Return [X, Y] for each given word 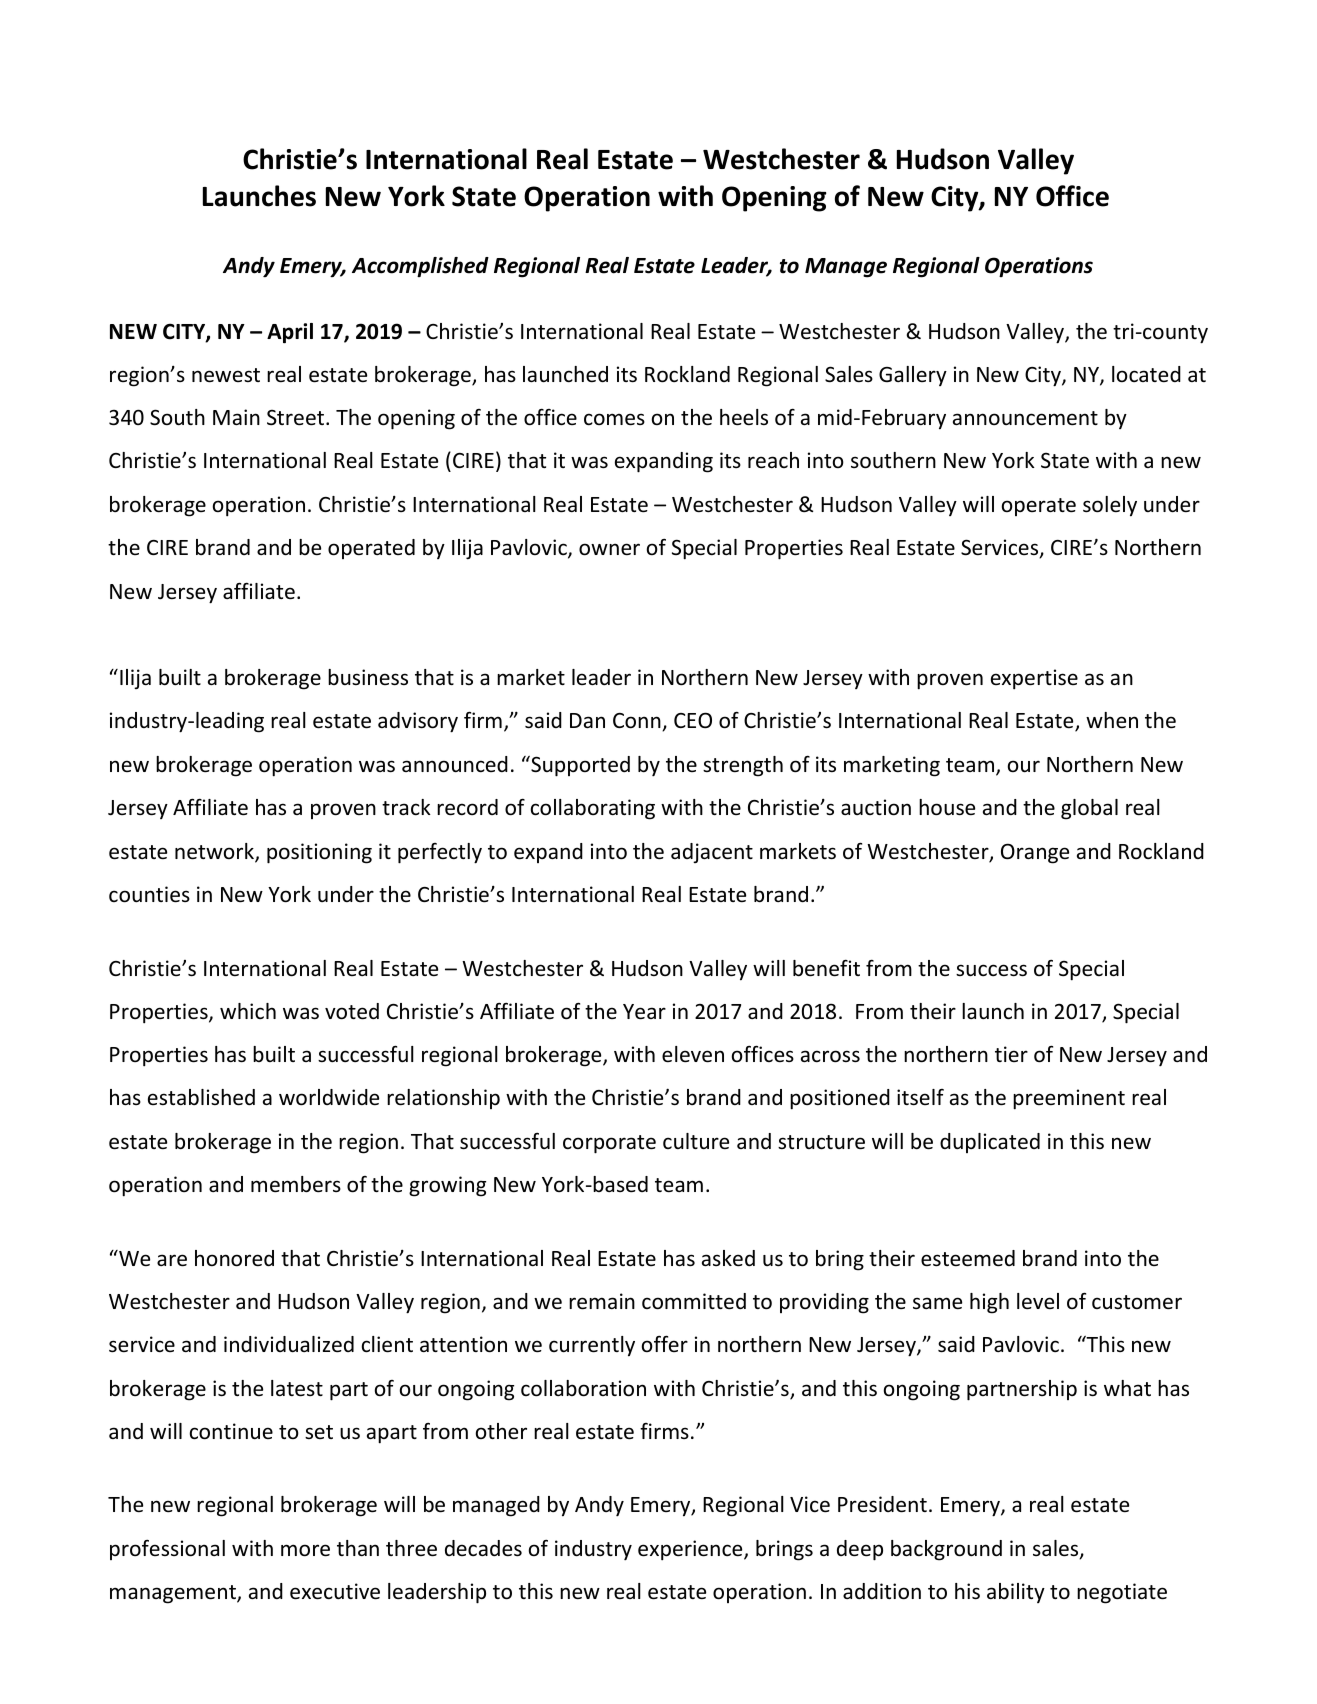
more [305, 1550]
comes [614, 419]
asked [728, 1258]
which [248, 1011]
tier [1011, 1054]
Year [644, 1012]
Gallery [913, 376]
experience [691, 1550]
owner [609, 549]
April [290, 333]
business [368, 677]
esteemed [968, 1258]
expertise [1034, 679]
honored [234, 1258]
